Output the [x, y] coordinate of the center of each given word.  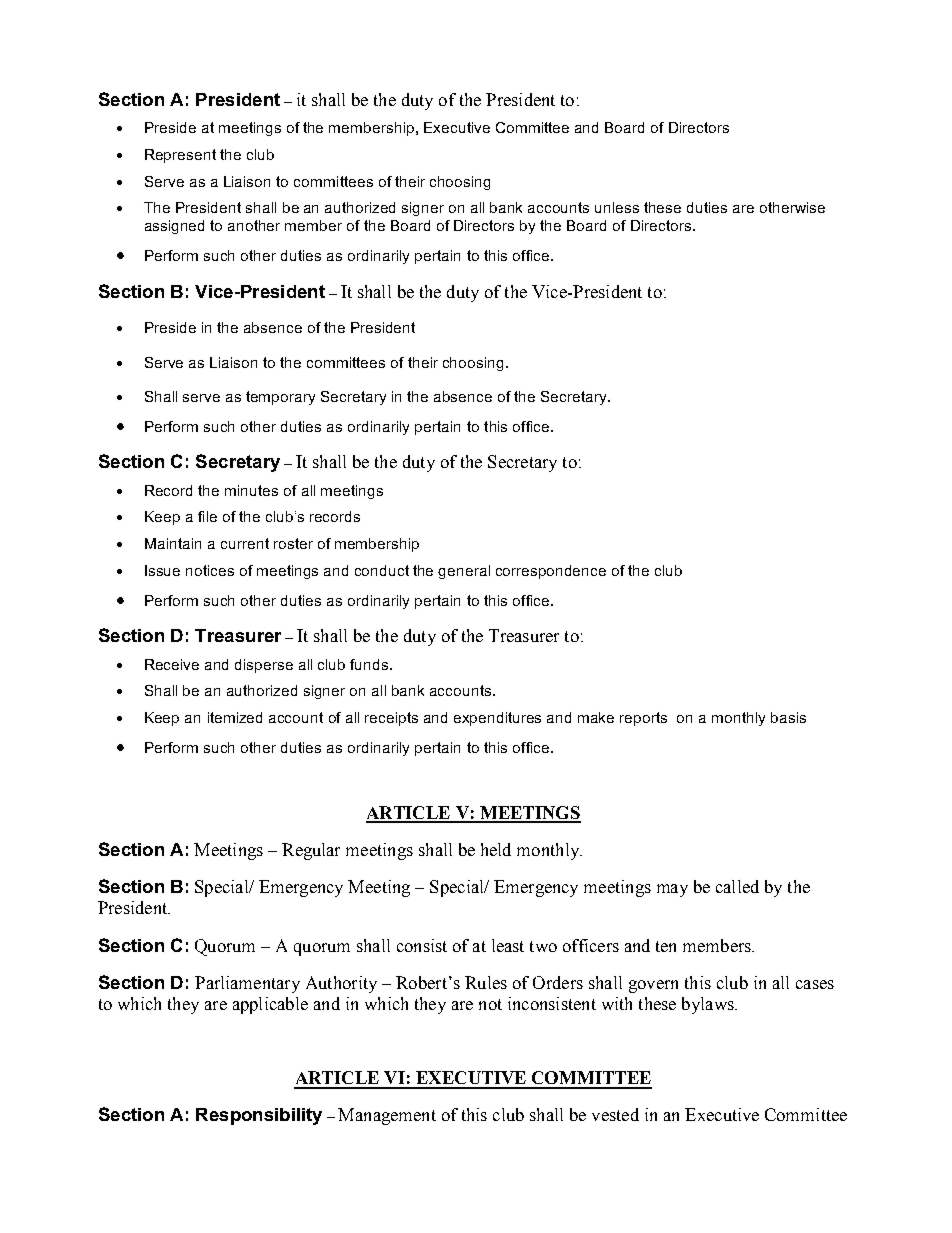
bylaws [709, 1005]
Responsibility [259, 1116]
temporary [280, 398]
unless [617, 207]
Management [387, 1116]
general [464, 572]
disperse [264, 666]
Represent [180, 156]
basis [788, 717]
